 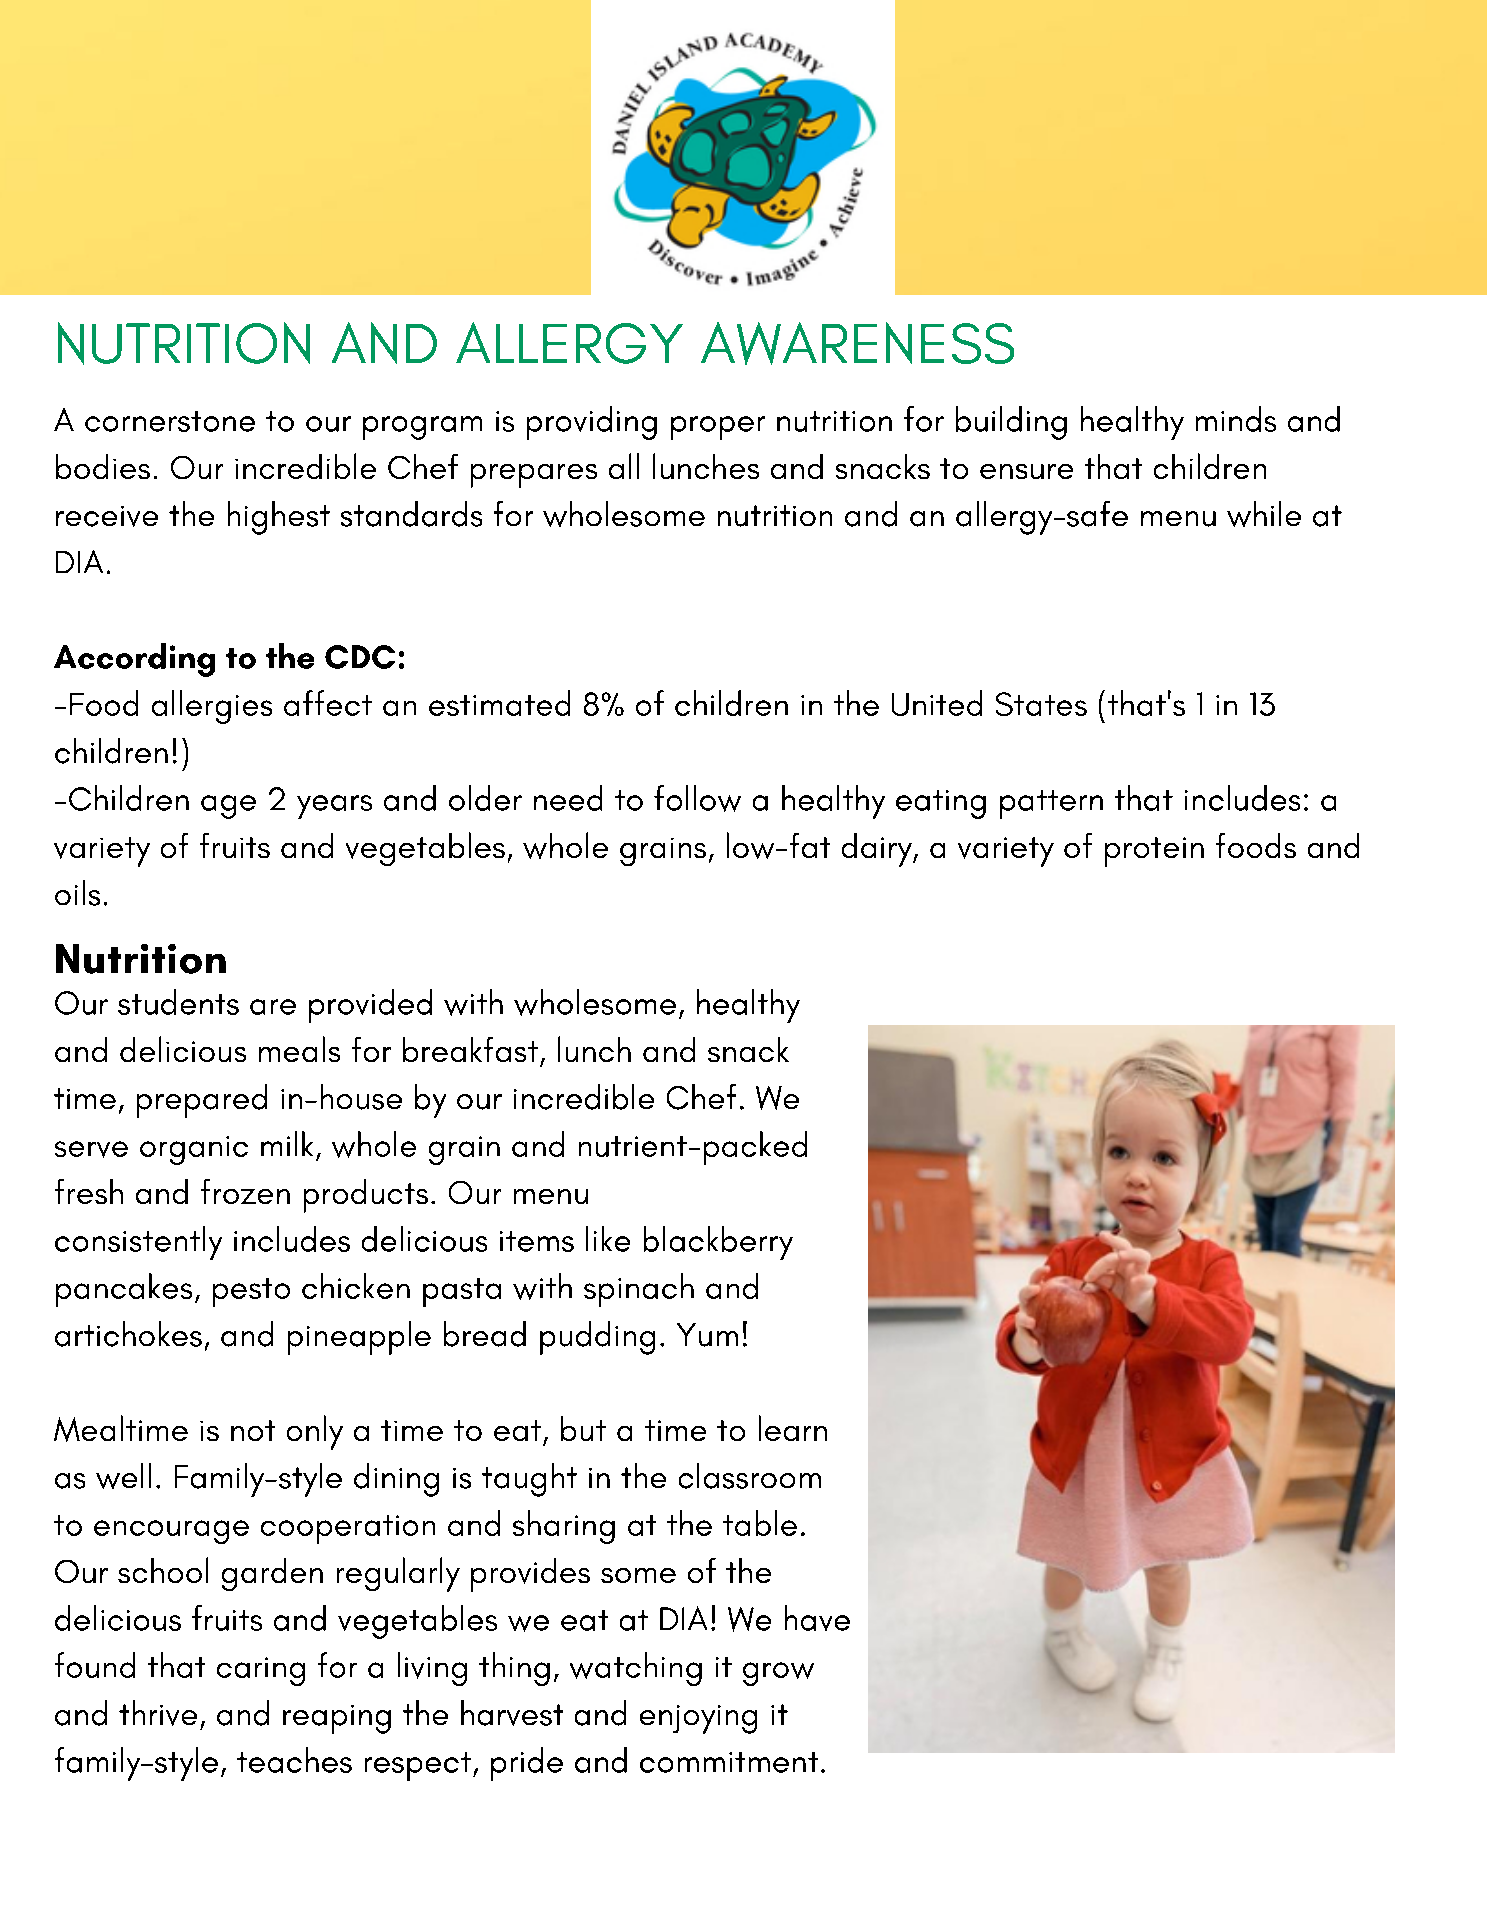 I want to click on building, so click(x=1011, y=423).
